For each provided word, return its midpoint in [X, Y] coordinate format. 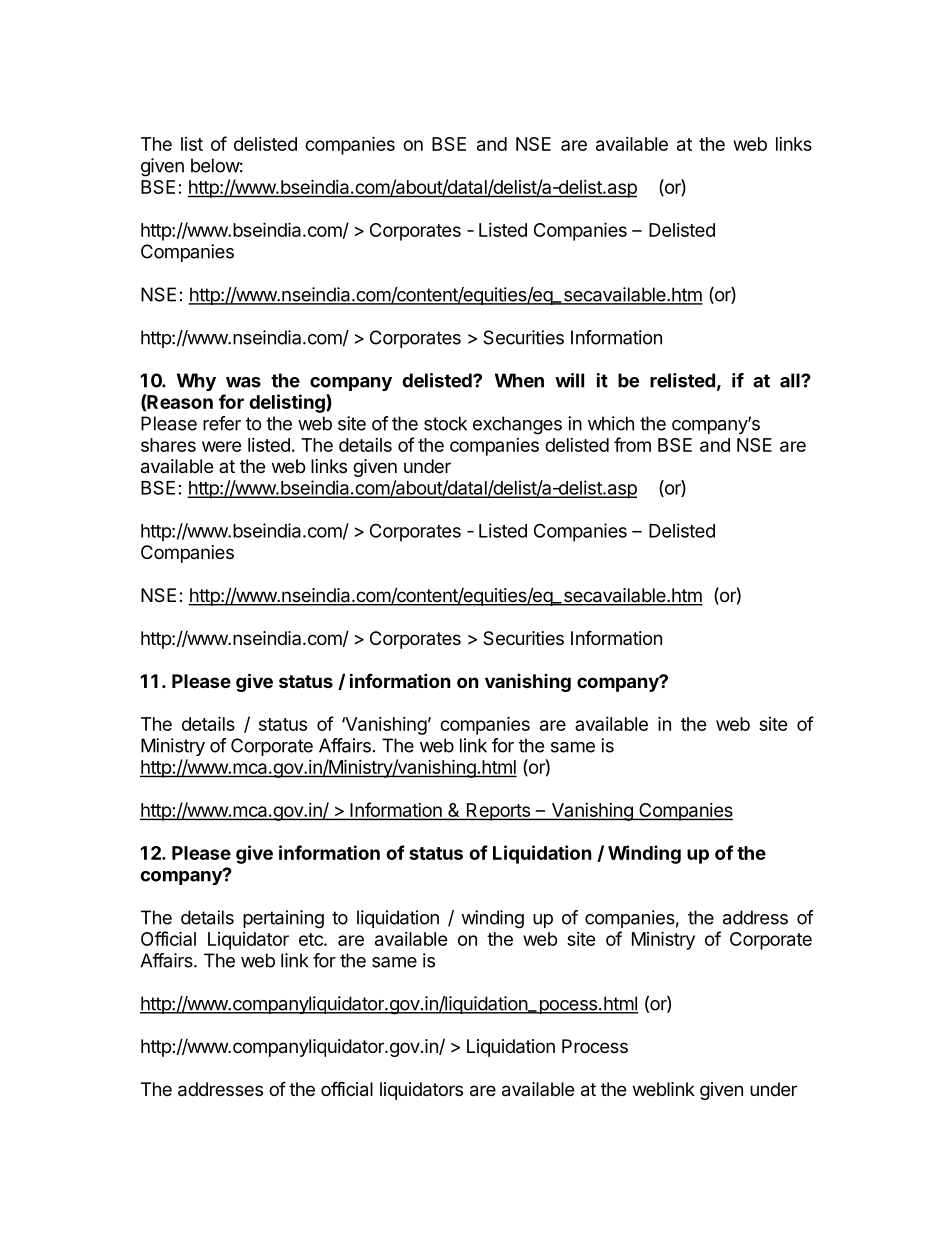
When [519, 380]
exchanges [517, 425]
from [632, 444]
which [611, 423]
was [243, 382]
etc [312, 939]
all [791, 380]
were [222, 446]
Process [595, 1046]
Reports [498, 812]
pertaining [283, 919]
